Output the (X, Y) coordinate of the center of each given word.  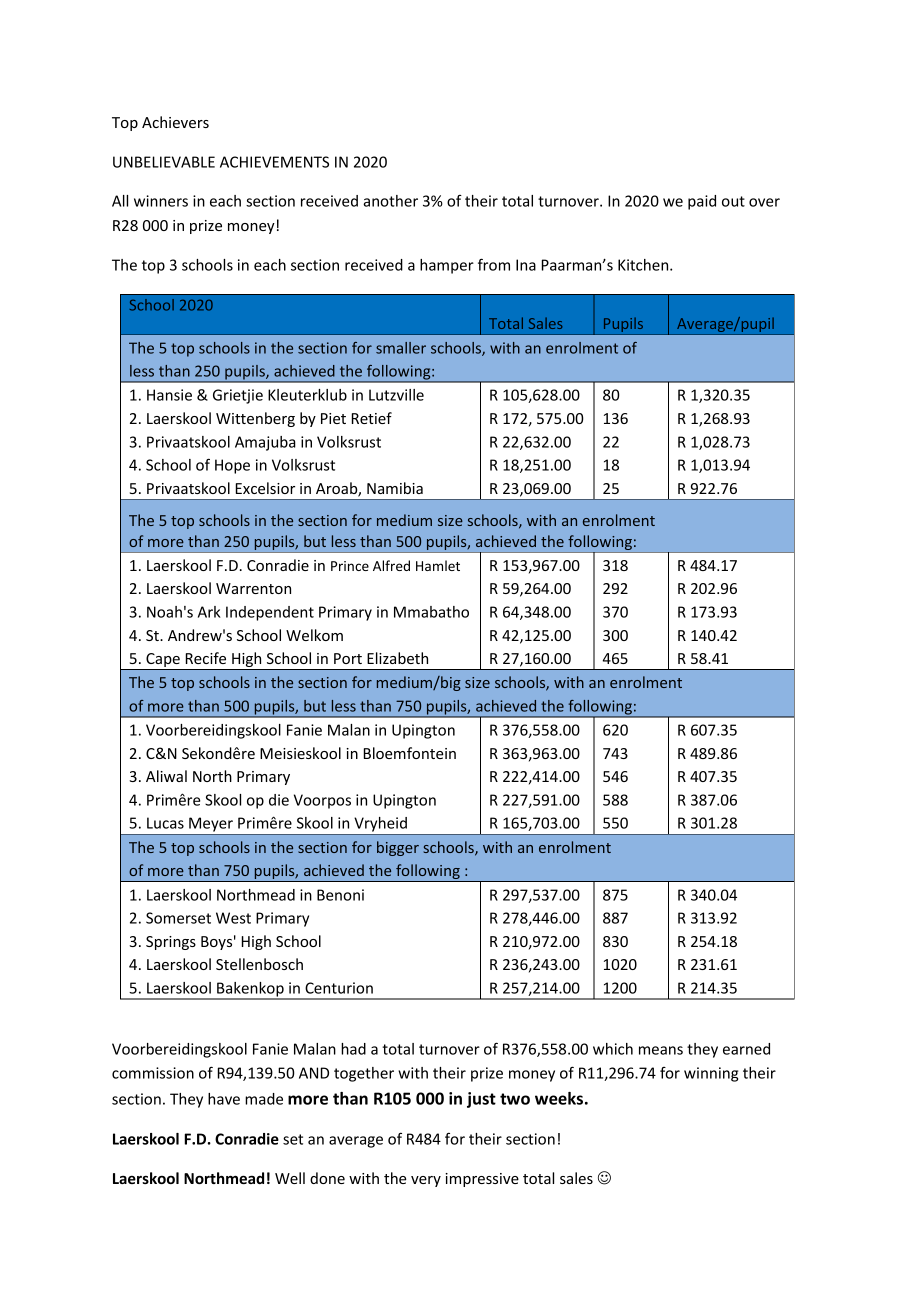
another (390, 201)
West (233, 918)
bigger (398, 848)
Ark (209, 612)
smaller (401, 348)
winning (711, 1074)
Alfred (391, 565)
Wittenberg (255, 419)
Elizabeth (397, 658)
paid (702, 202)
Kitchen (644, 265)
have (224, 1099)
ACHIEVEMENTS (274, 162)
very (426, 1181)
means (661, 1050)
